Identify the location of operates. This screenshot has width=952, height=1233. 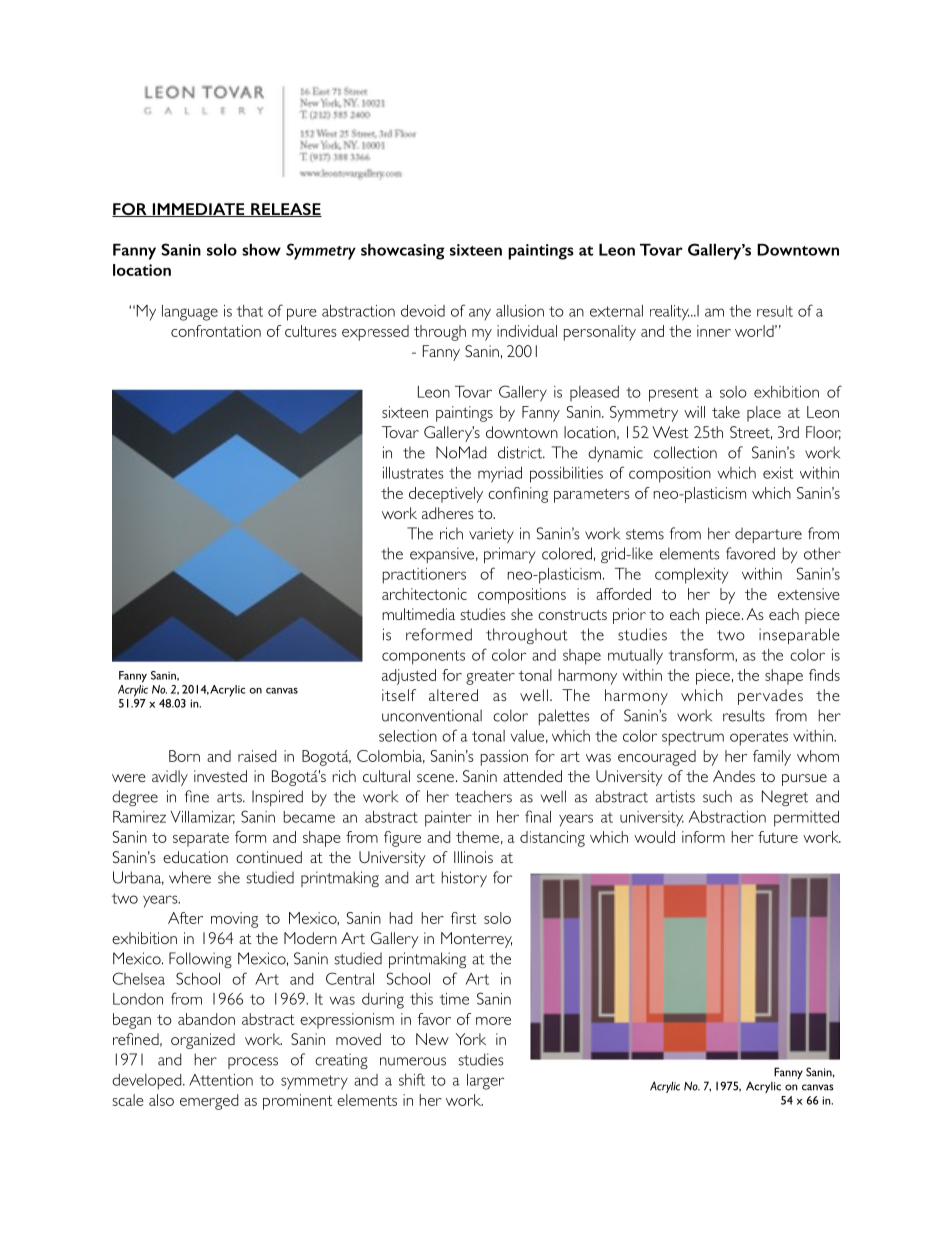
(759, 738).
